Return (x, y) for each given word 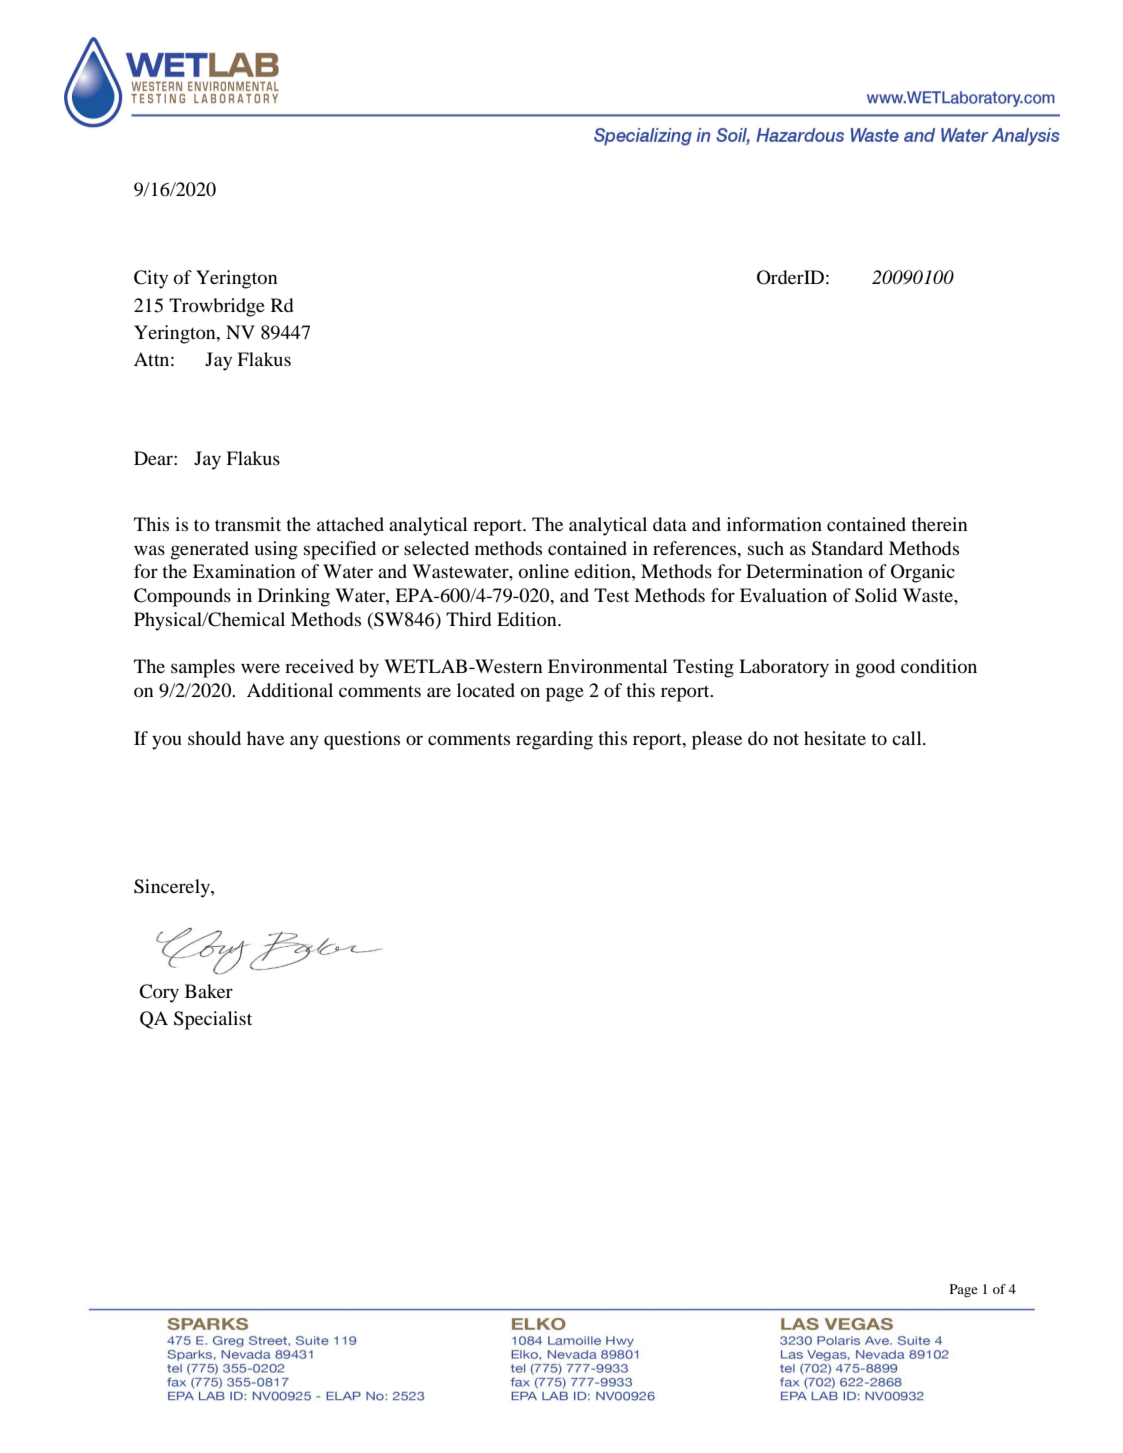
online (544, 571)
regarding (554, 740)
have (265, 738)
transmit (248, 524)
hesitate (835, 738)
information (774, 524)
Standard (847, 548)
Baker (209, 991)
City (151, 279)
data (670, 524)
